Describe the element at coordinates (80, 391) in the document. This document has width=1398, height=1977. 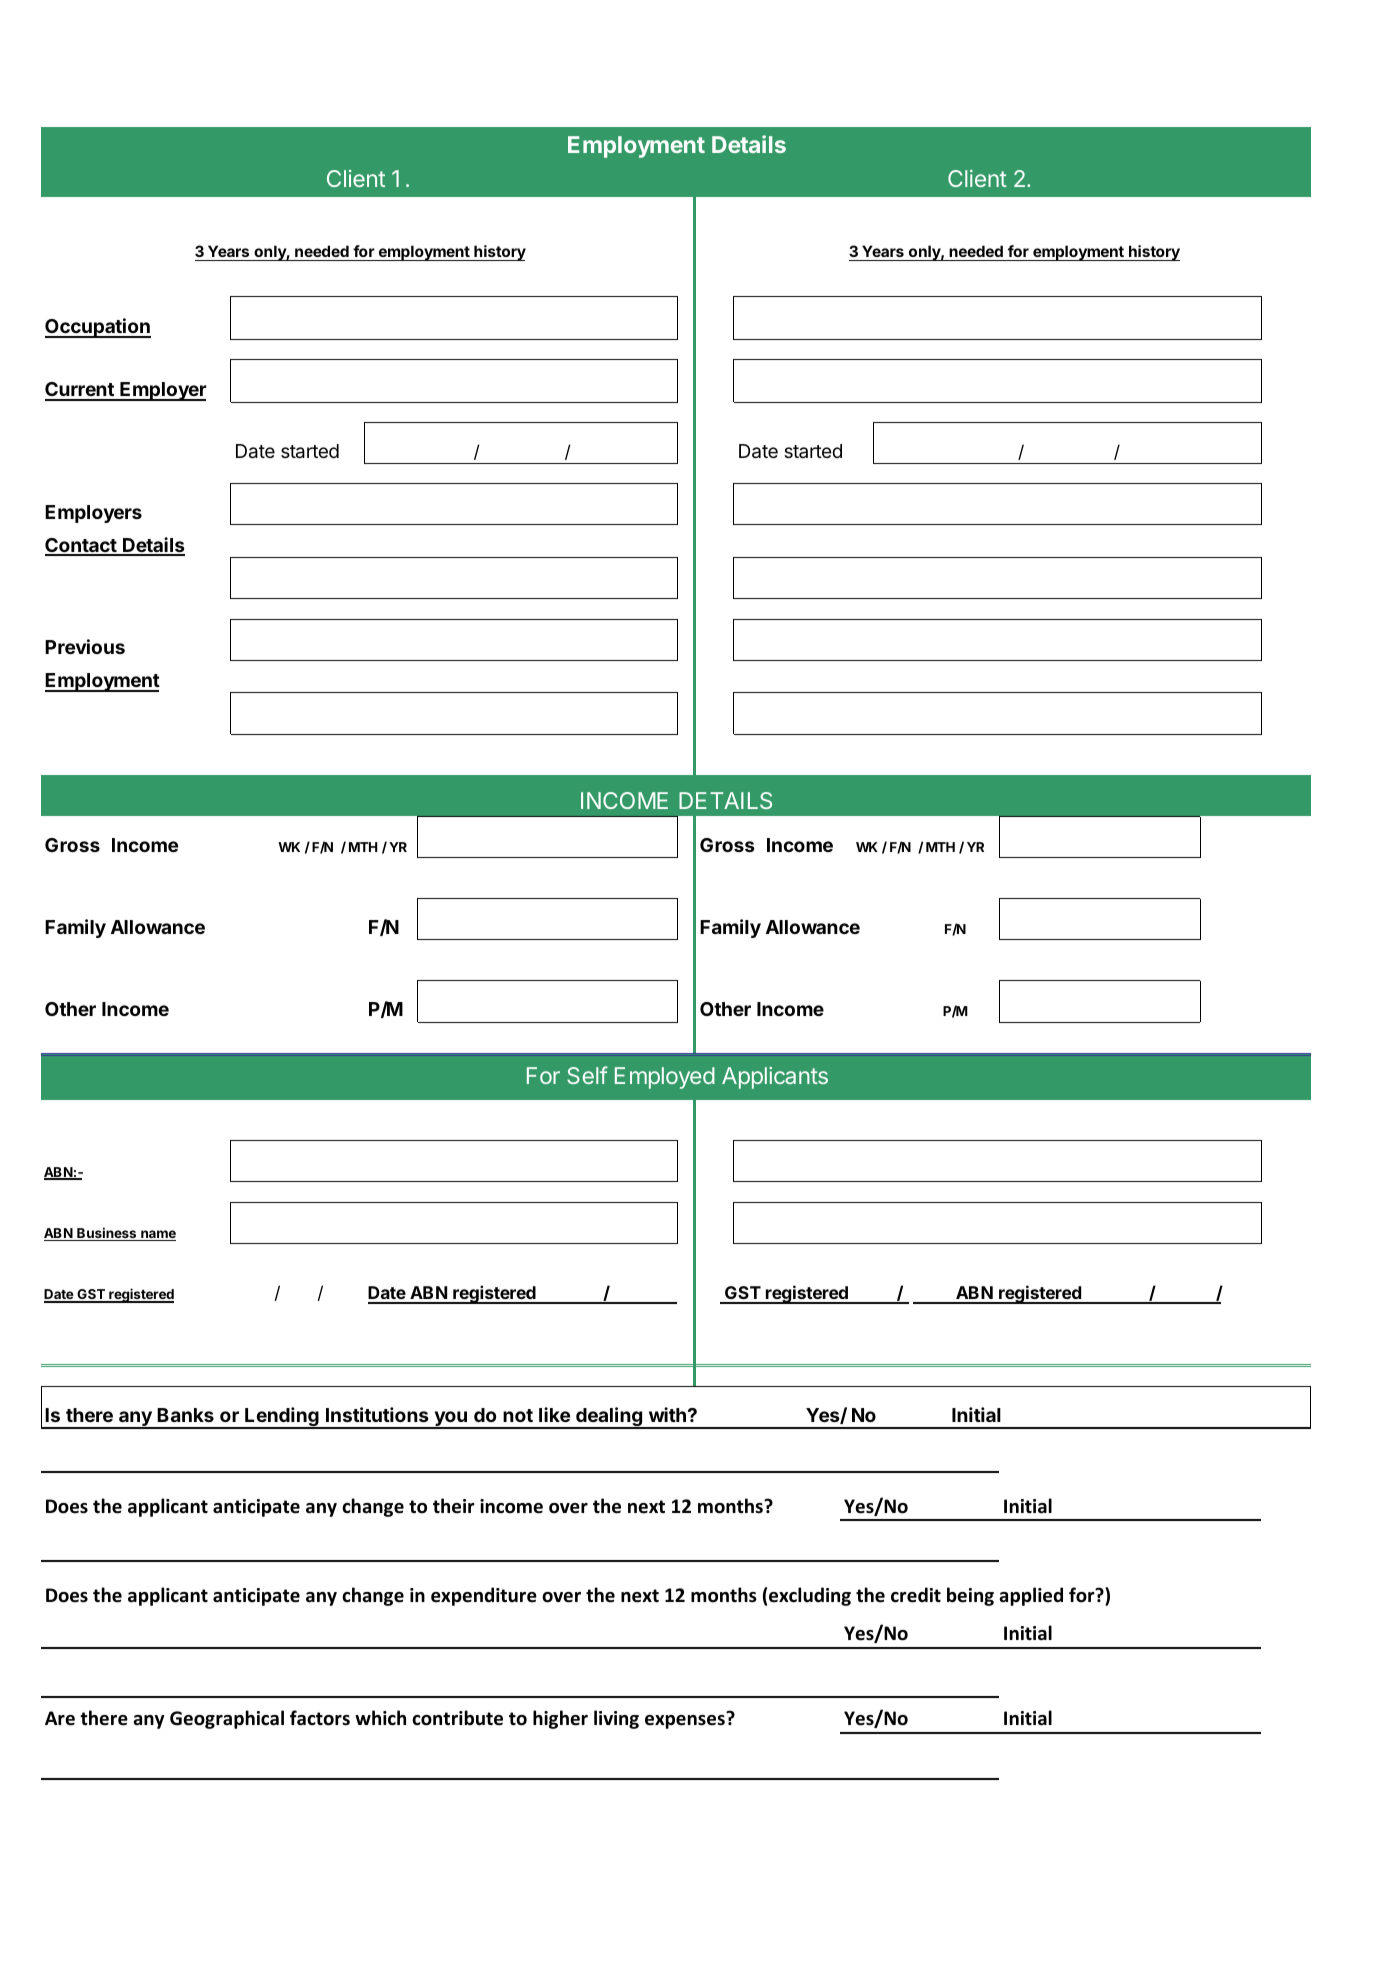
I see `Current` at that location.
